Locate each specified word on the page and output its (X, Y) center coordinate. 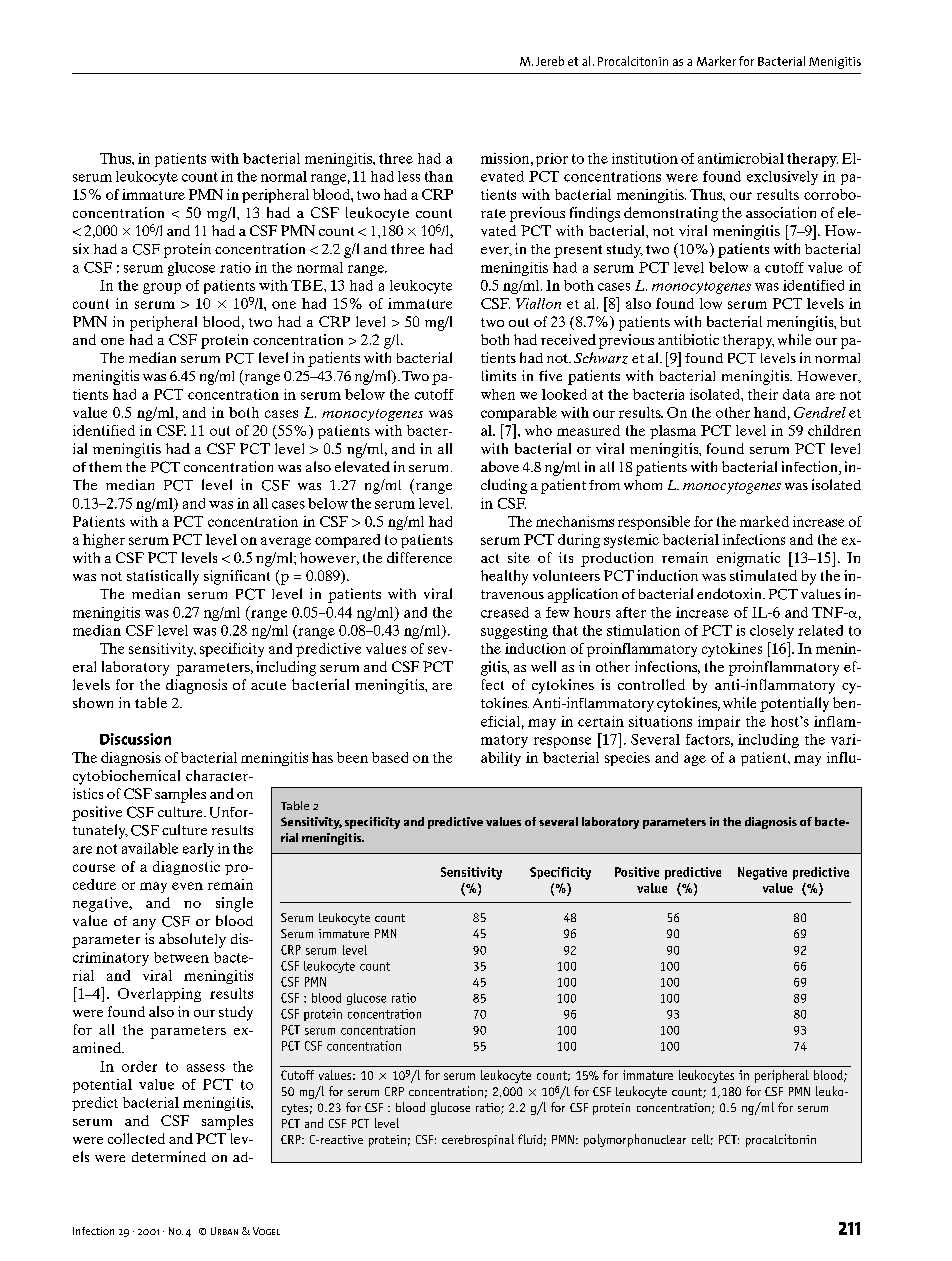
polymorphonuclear (635, 1140)
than (439, 176)
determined (169, 1156)
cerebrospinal (478, 1140)
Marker (716, 61)
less (409, 176)
